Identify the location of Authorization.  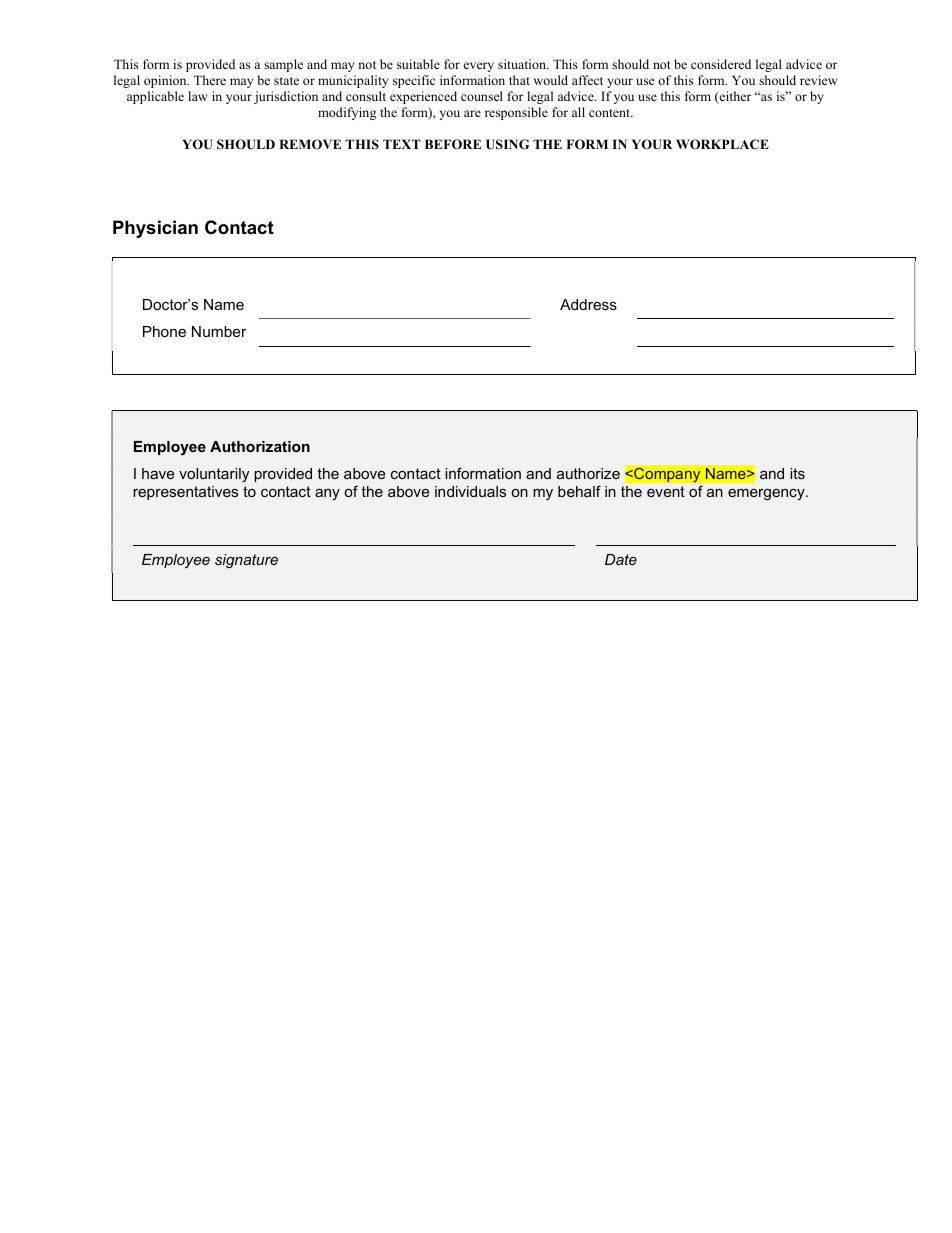
(260, 446).
